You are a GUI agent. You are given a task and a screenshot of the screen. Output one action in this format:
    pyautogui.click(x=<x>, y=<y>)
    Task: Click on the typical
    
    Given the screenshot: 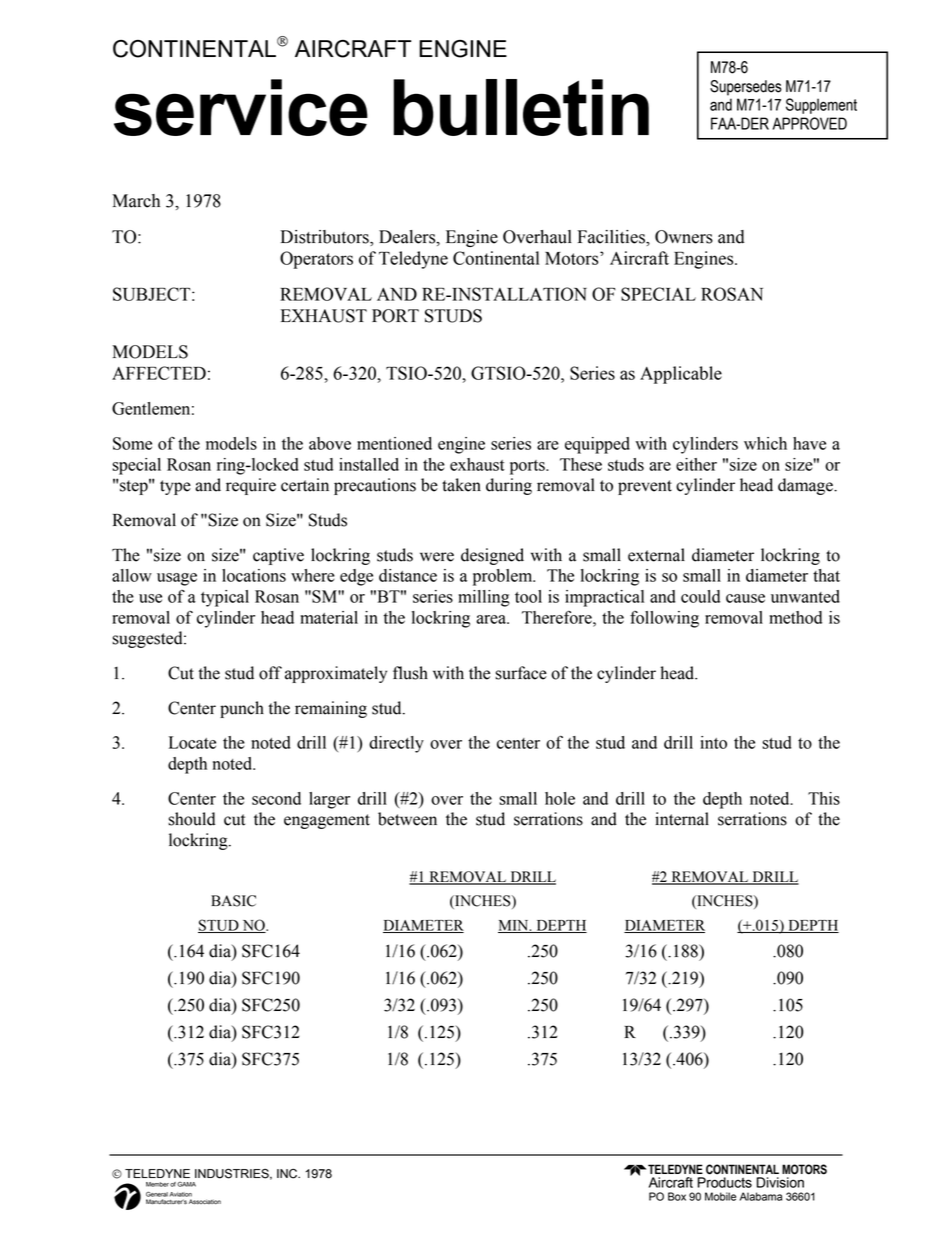 What is the action you would take?
    pyautogui.click(x=225, y=598)
